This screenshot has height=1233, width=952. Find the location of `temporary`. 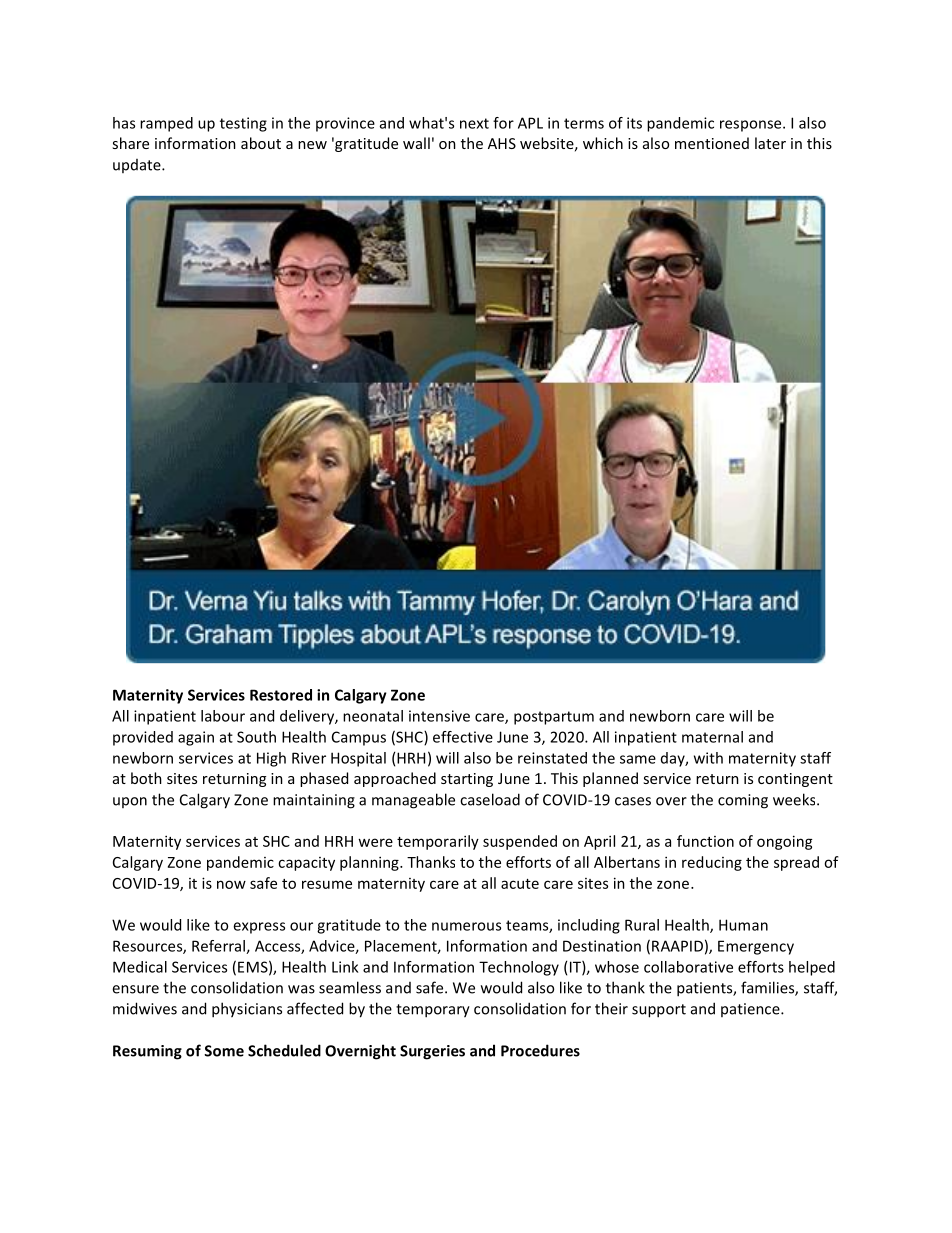

temporary is located at coordinates (433, 1011).
